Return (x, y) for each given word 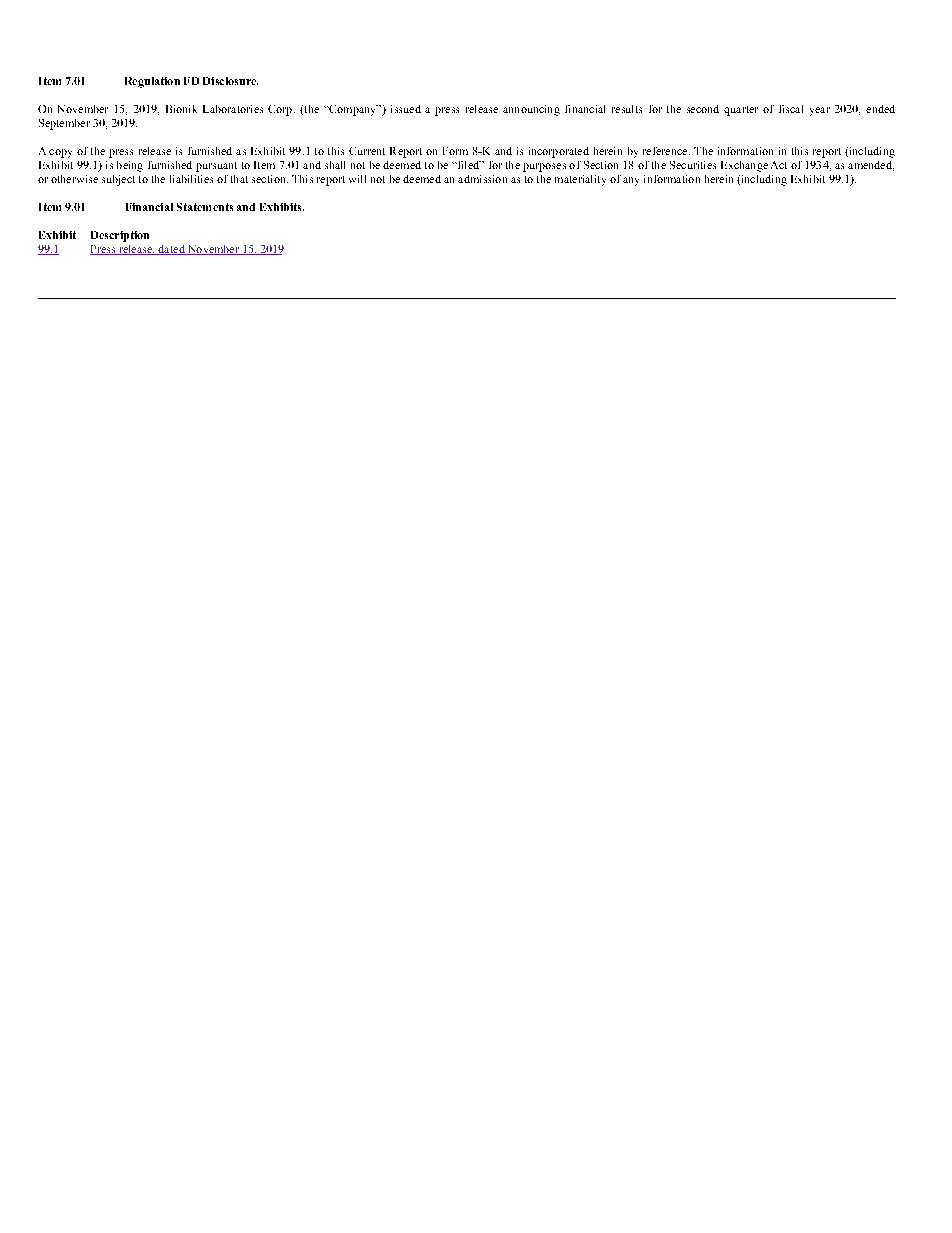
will (357, 179)
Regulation (152, 82)
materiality (580, 180)
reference (666, 151)
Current (367, 151)
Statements (205, 207)
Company (352, 110)
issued (406, 109)
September (64, 124)
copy (60, 153)
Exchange (744, 166)
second (703, 109)
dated (171, 250)
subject (118, 180)
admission (482, 179)
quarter (741, 111)
